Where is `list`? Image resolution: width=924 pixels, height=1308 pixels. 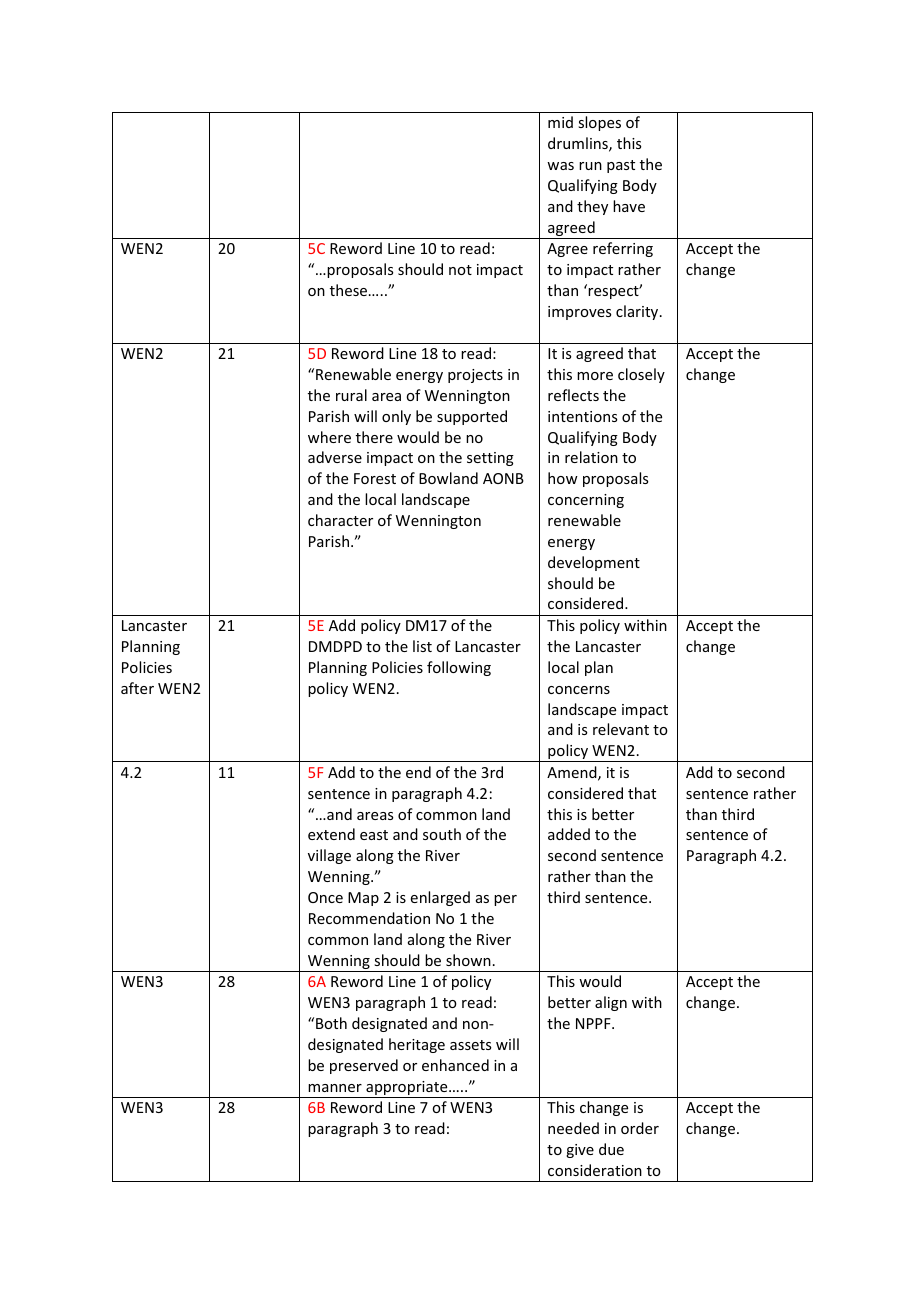 list is located at coordinates (422, 646).
